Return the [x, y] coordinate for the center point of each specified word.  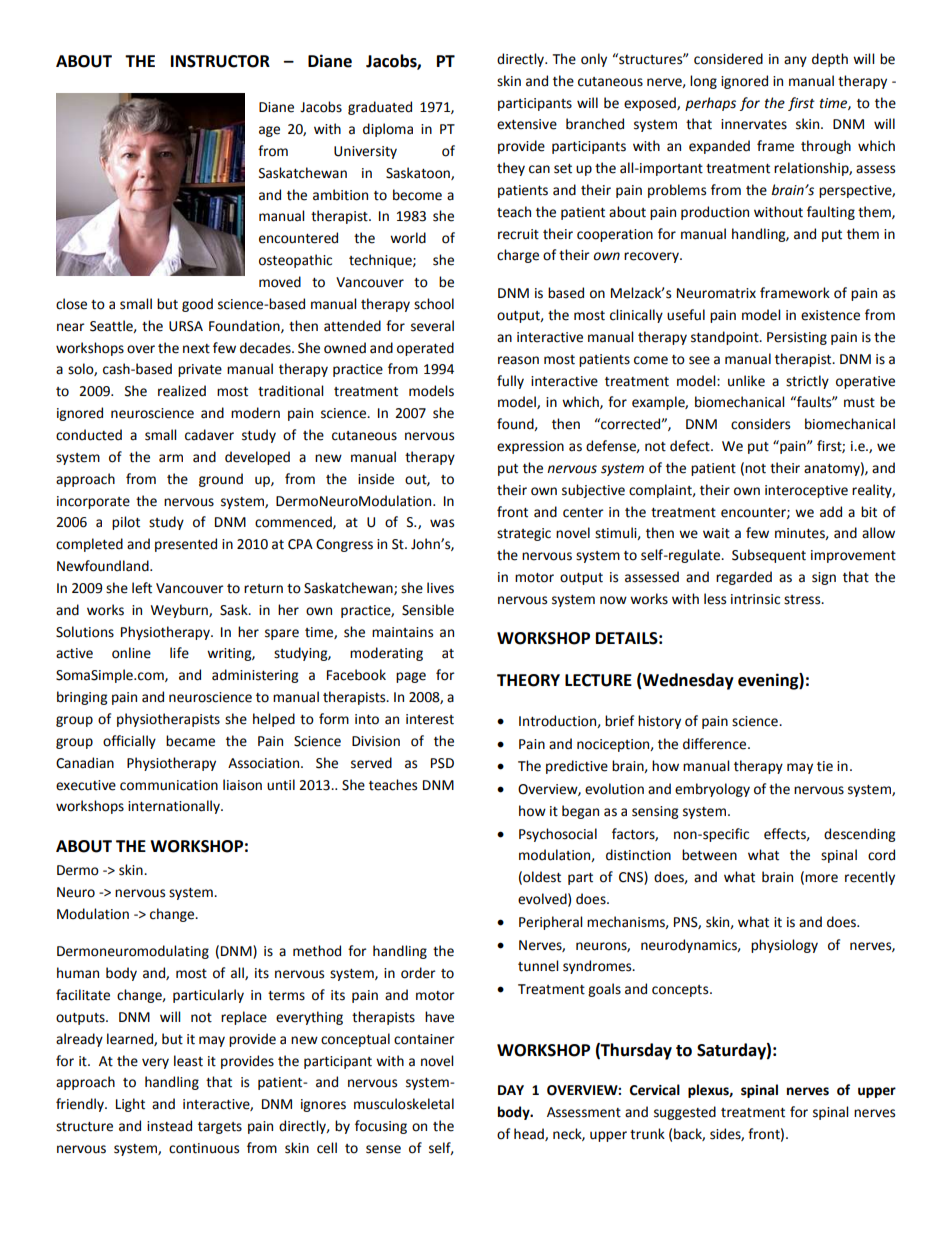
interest [430, 719]
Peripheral [550, 923]
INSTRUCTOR [220, 61]
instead [169, 1126]
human [78, 973]
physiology [784, 946]
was [442, 523]
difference [716, 744]
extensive [527, 124]
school [434, 304]
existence [830, 315]
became [190, 741]
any [795, 61]
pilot [126, 523]
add [831, 512]
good [197, 305]
